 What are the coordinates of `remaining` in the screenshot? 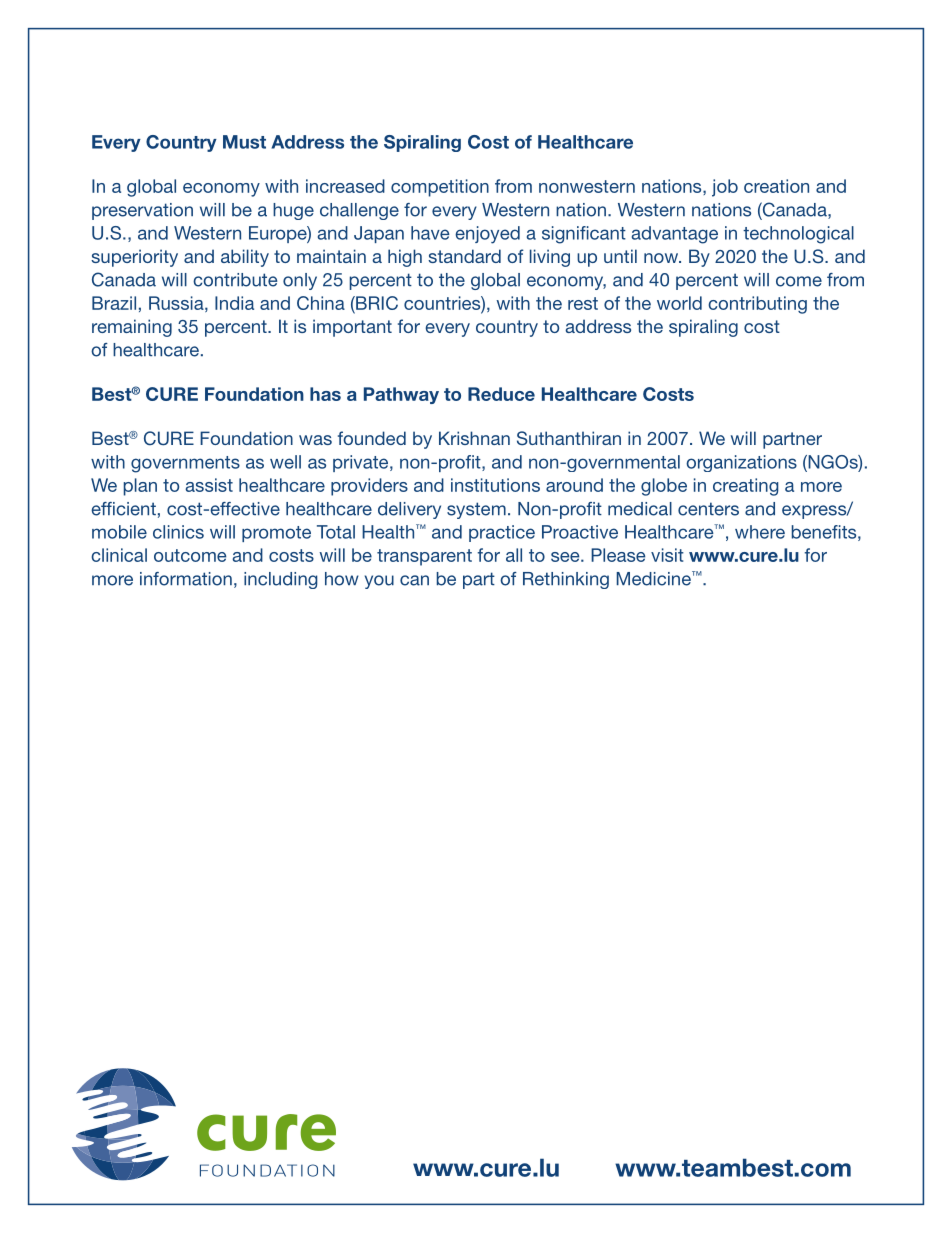 It's located at (132, 328).
